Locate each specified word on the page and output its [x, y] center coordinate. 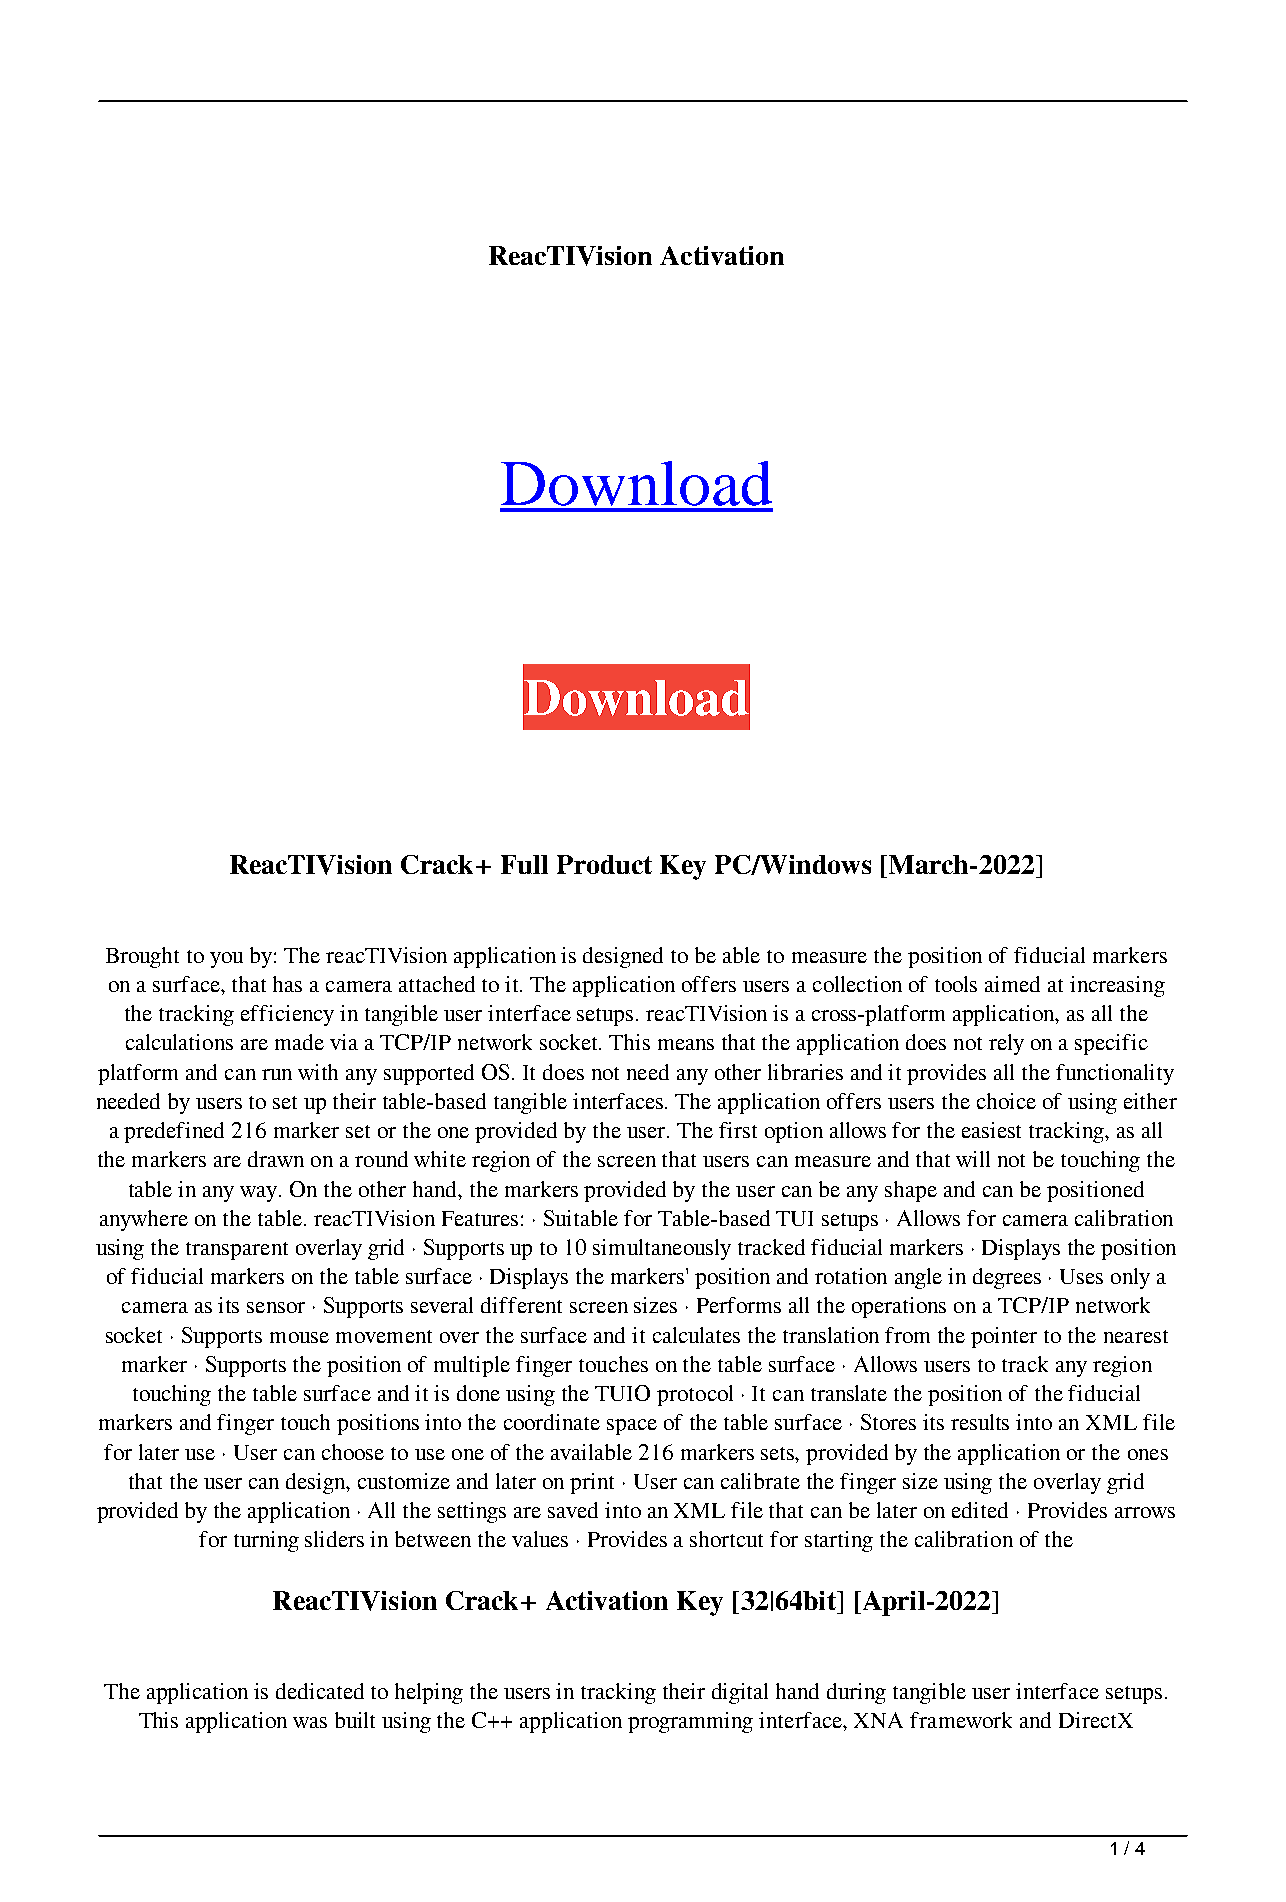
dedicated [320, 1691]
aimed [1012, 984]
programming [690, 1722]
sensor [276, 1307]
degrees [1007, 1278]
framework [961, 1720]
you [226, 960]
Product [604, 864]
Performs [739, 1305]
